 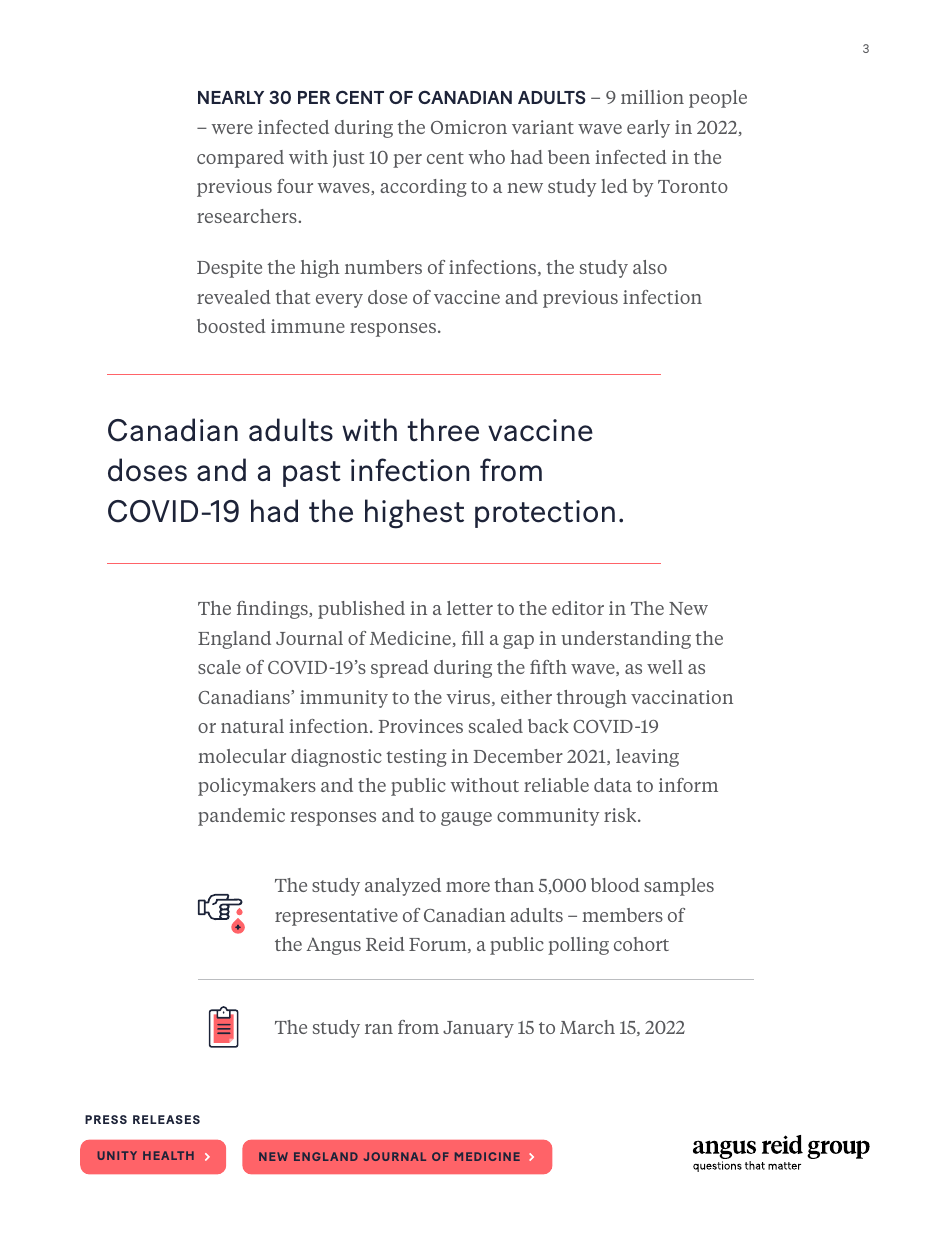 What do you see at coordinates (166, 1119) in the image?
I see `RELEASES` at bounding box center [166, 1119].
